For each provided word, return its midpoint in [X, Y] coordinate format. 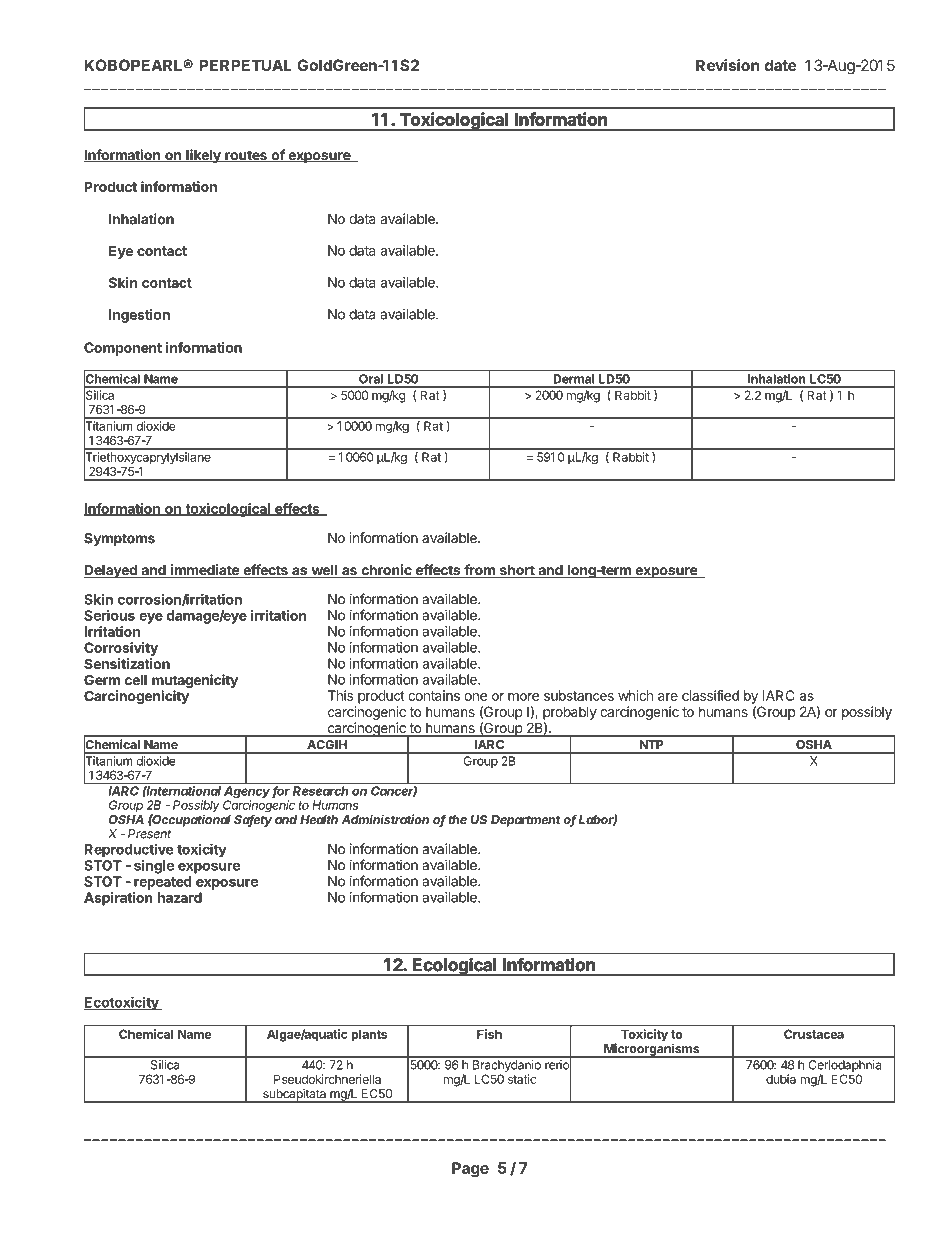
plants [369, 1035]
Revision [727, 65]
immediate [205, 571]
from [479, 571]
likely [203, 156]
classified [710, 695]
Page [470, 1169]
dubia [781, 1079]
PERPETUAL [245, 65]
